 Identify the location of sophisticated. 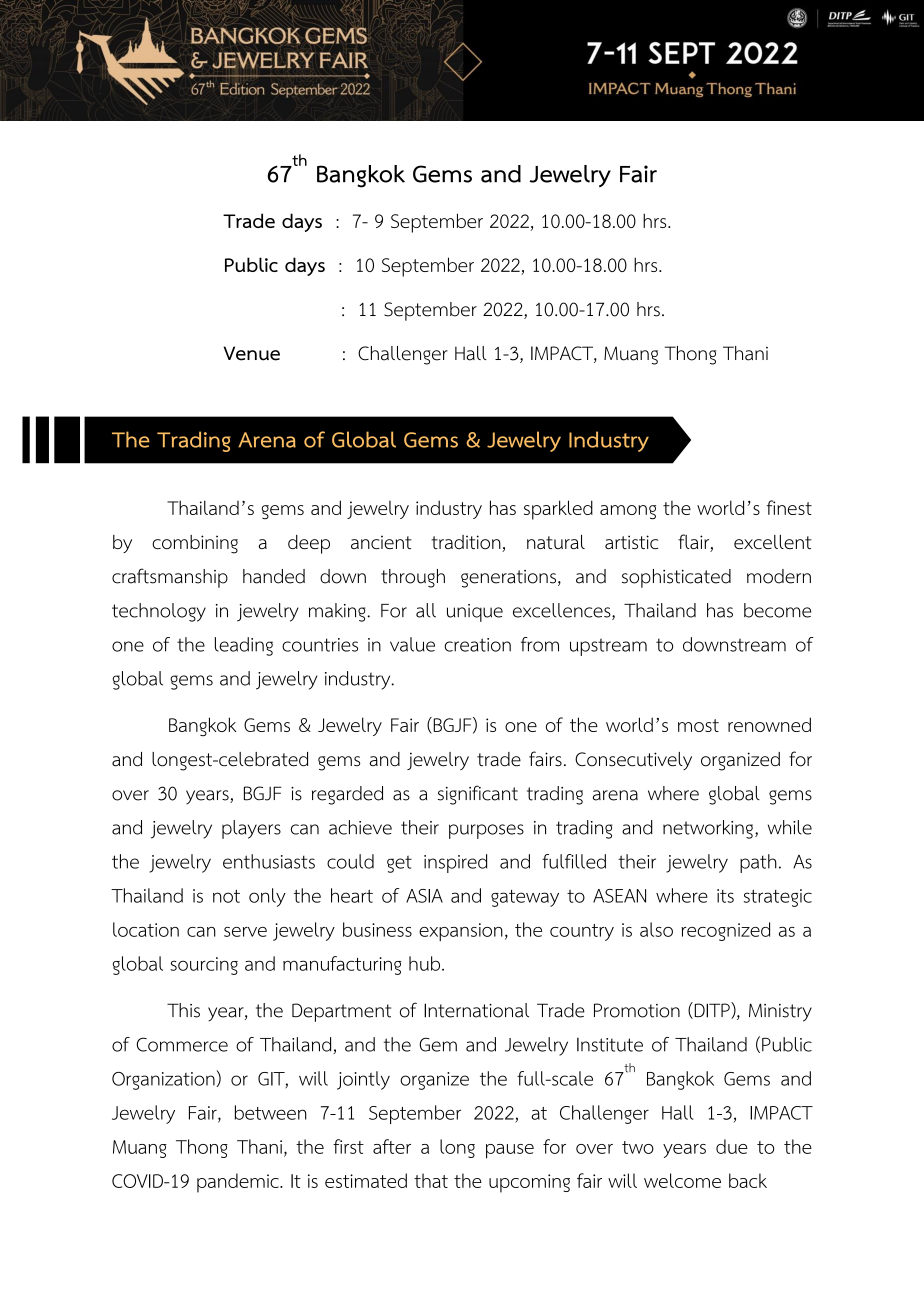
(676, 578).
